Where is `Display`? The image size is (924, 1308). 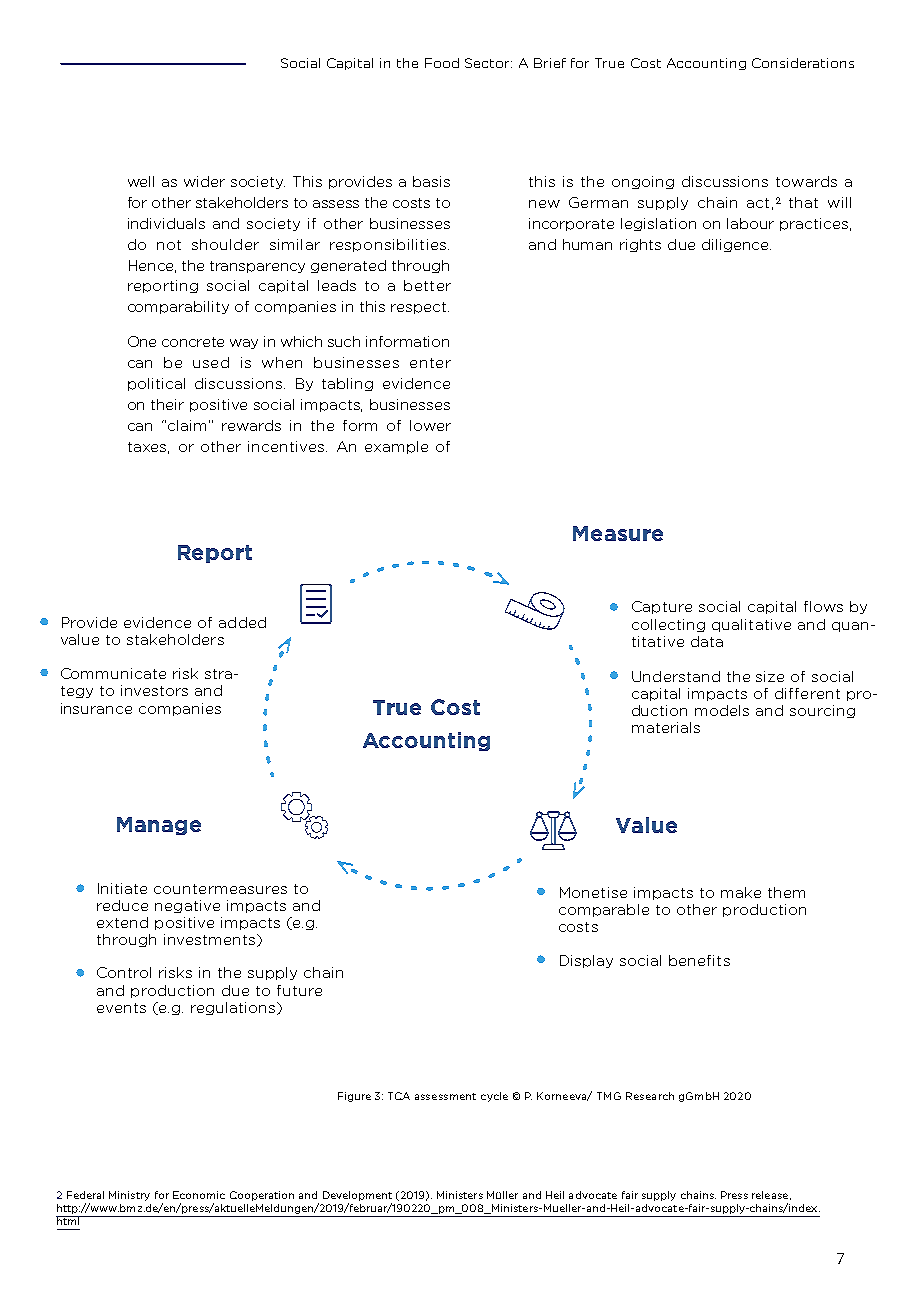
Display is located at coordinates (586, 961).
